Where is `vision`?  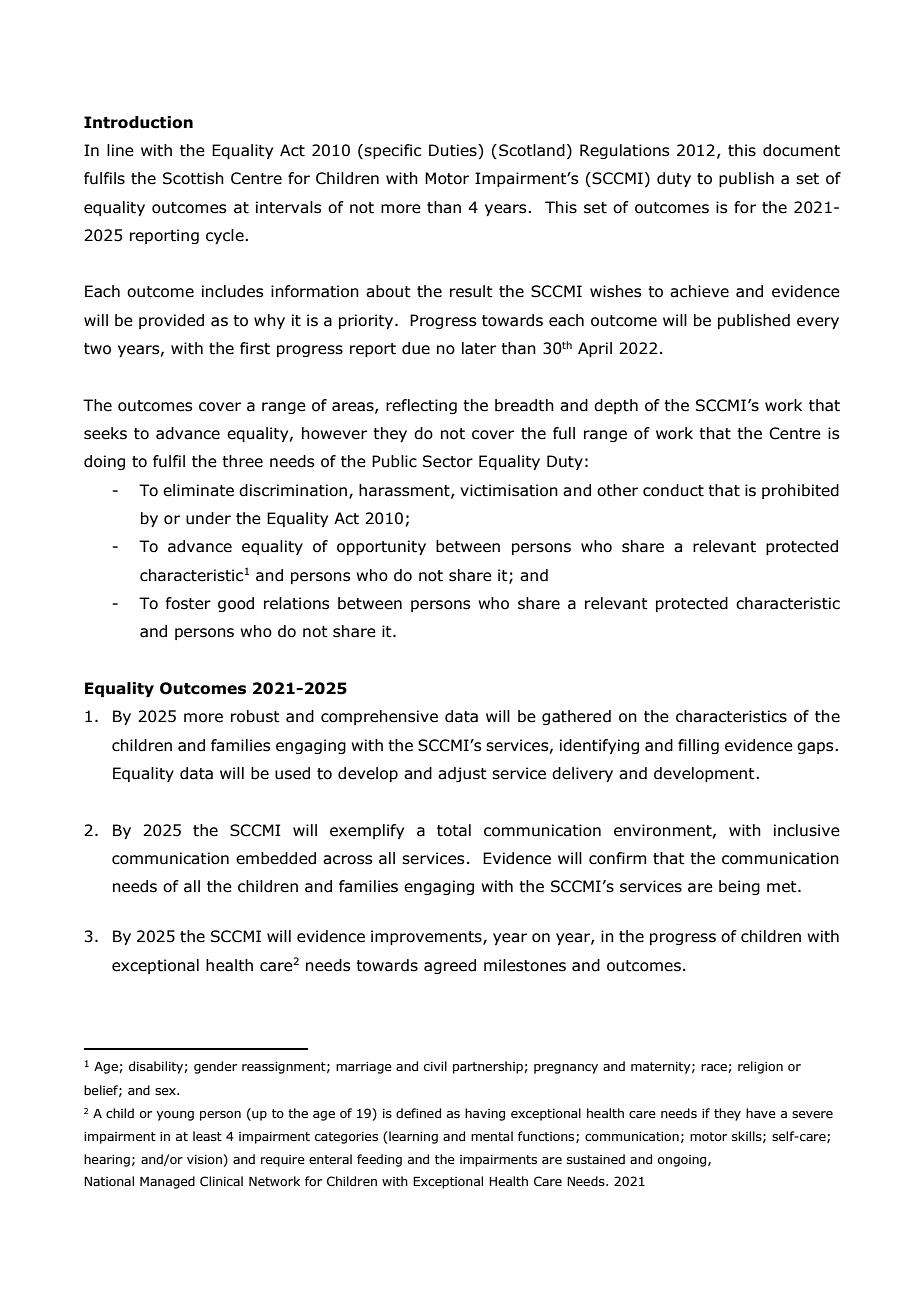 vision is located at coordinates (204, 1159).
